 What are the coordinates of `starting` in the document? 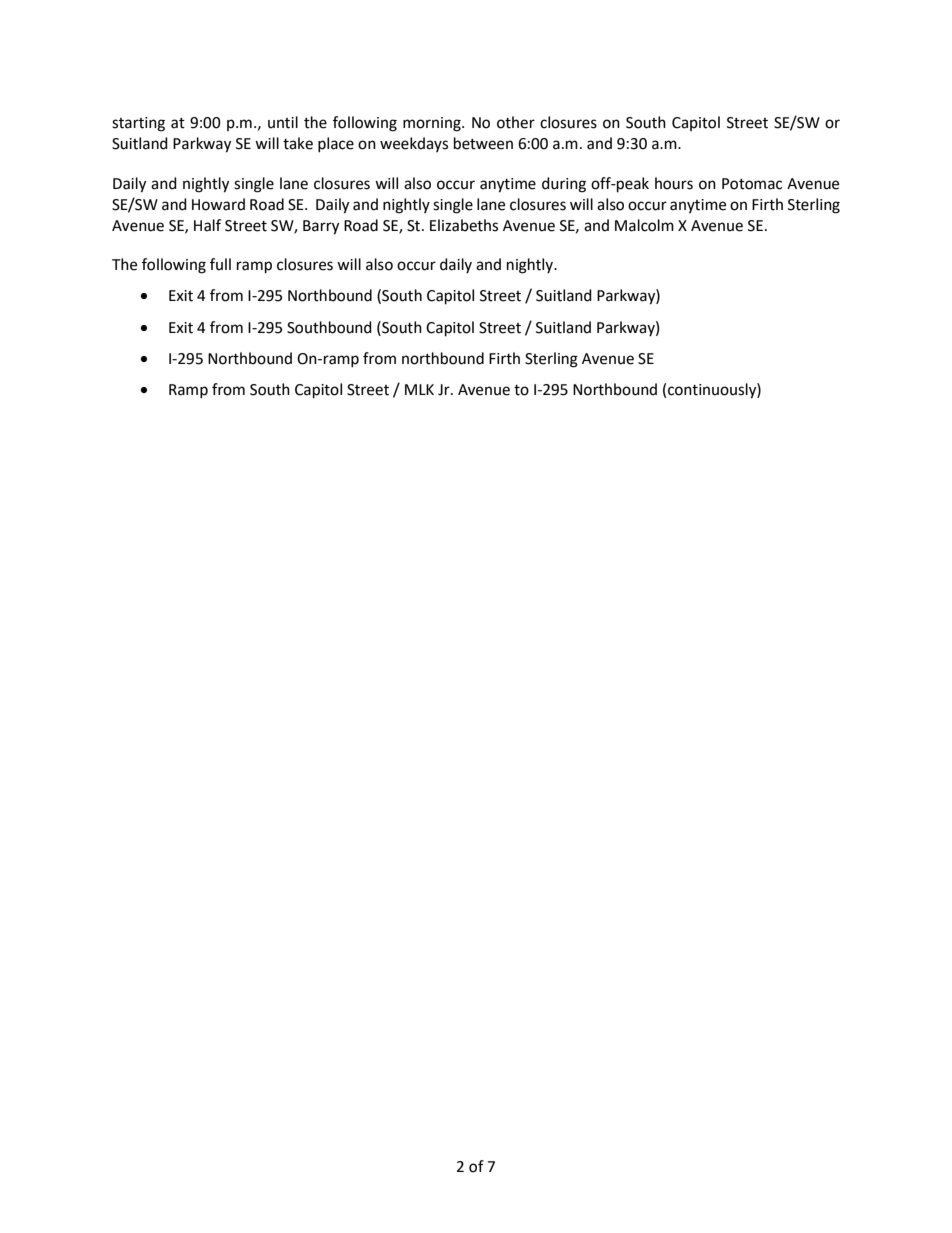 It's located at (138, 124).
